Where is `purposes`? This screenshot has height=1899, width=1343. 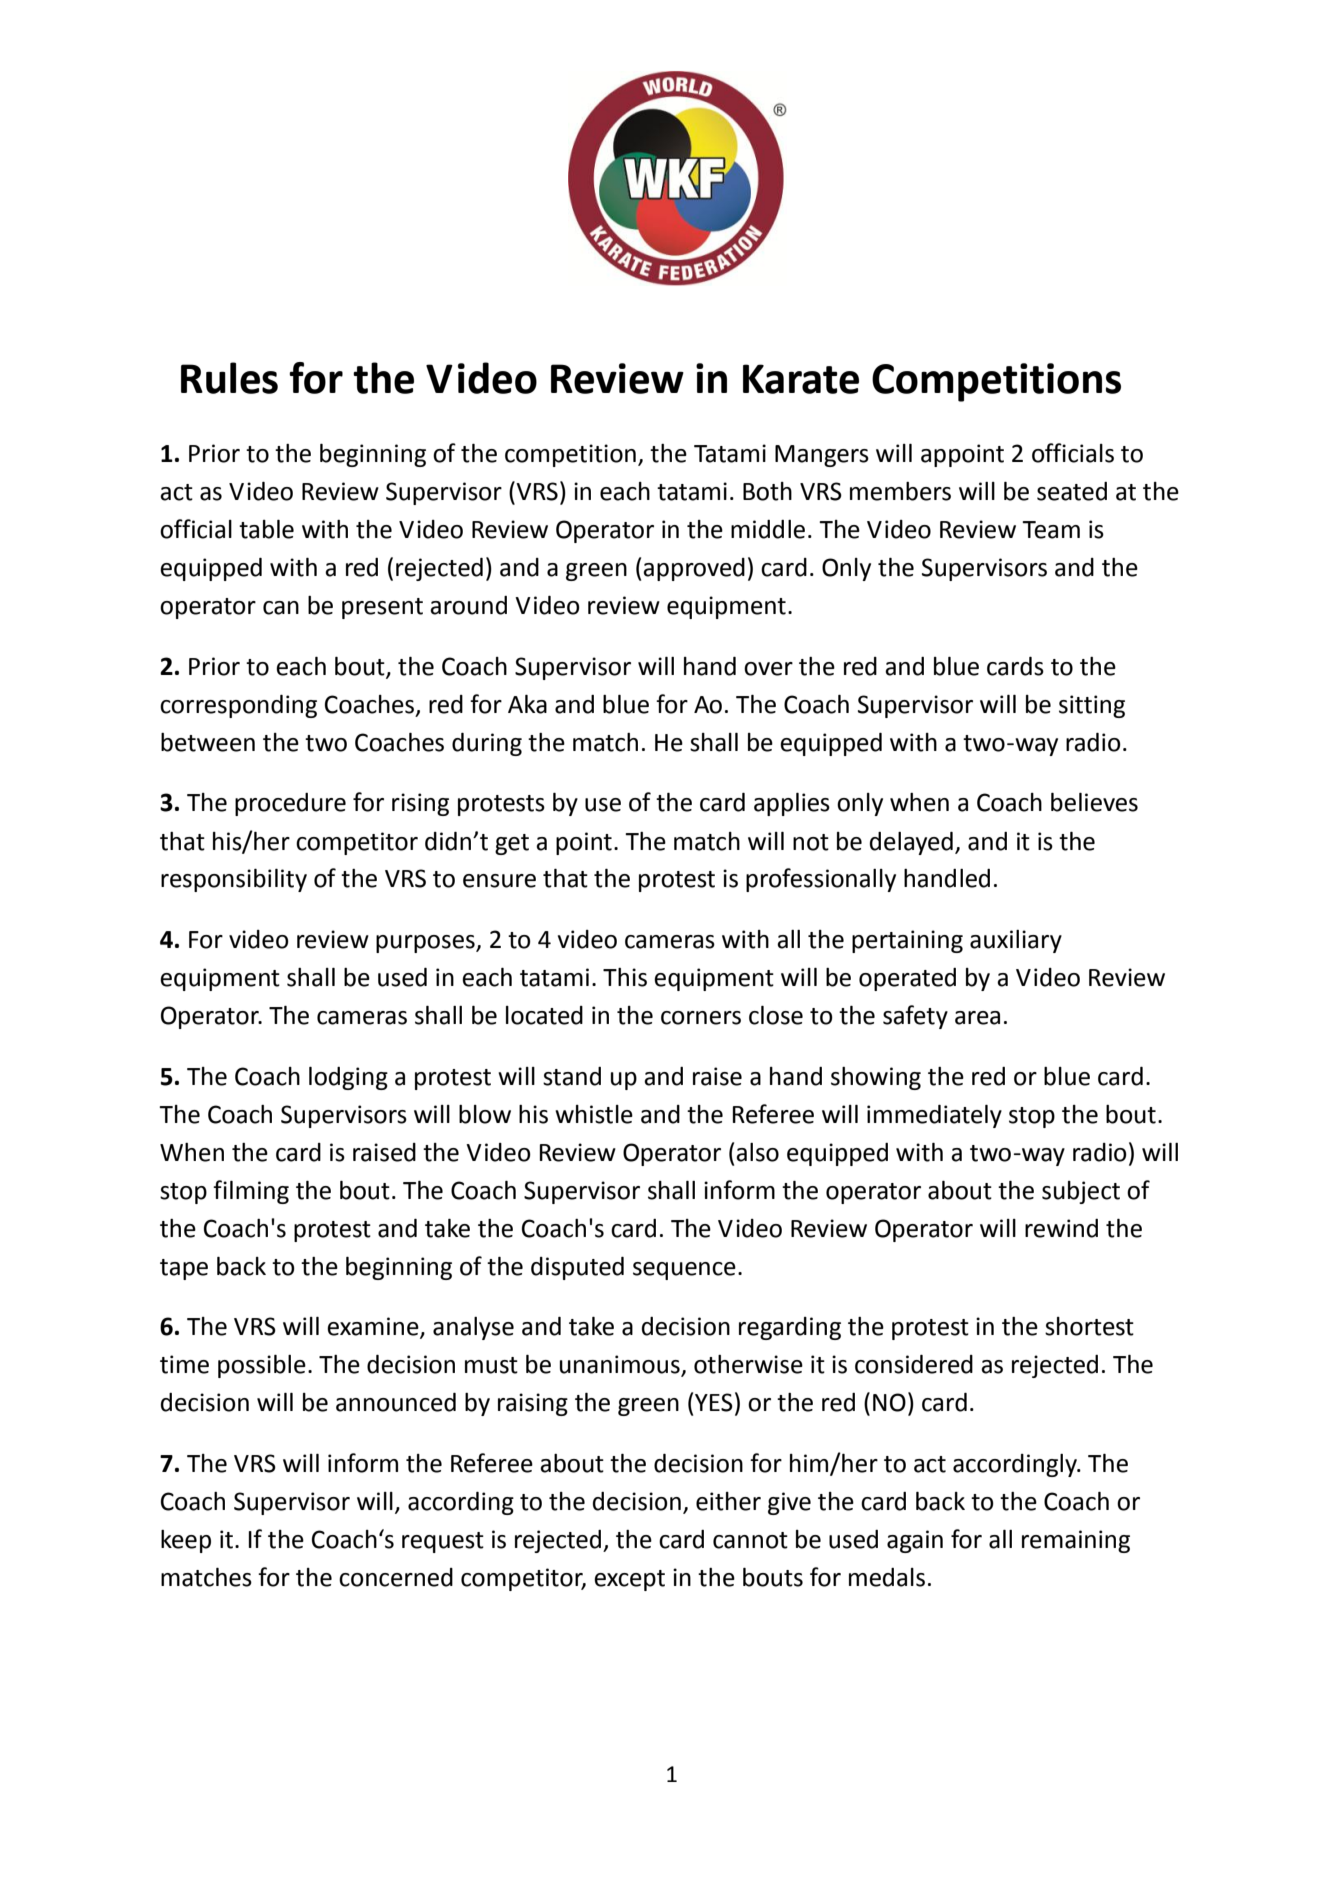
purposes is located at coordinates (426, 944).
